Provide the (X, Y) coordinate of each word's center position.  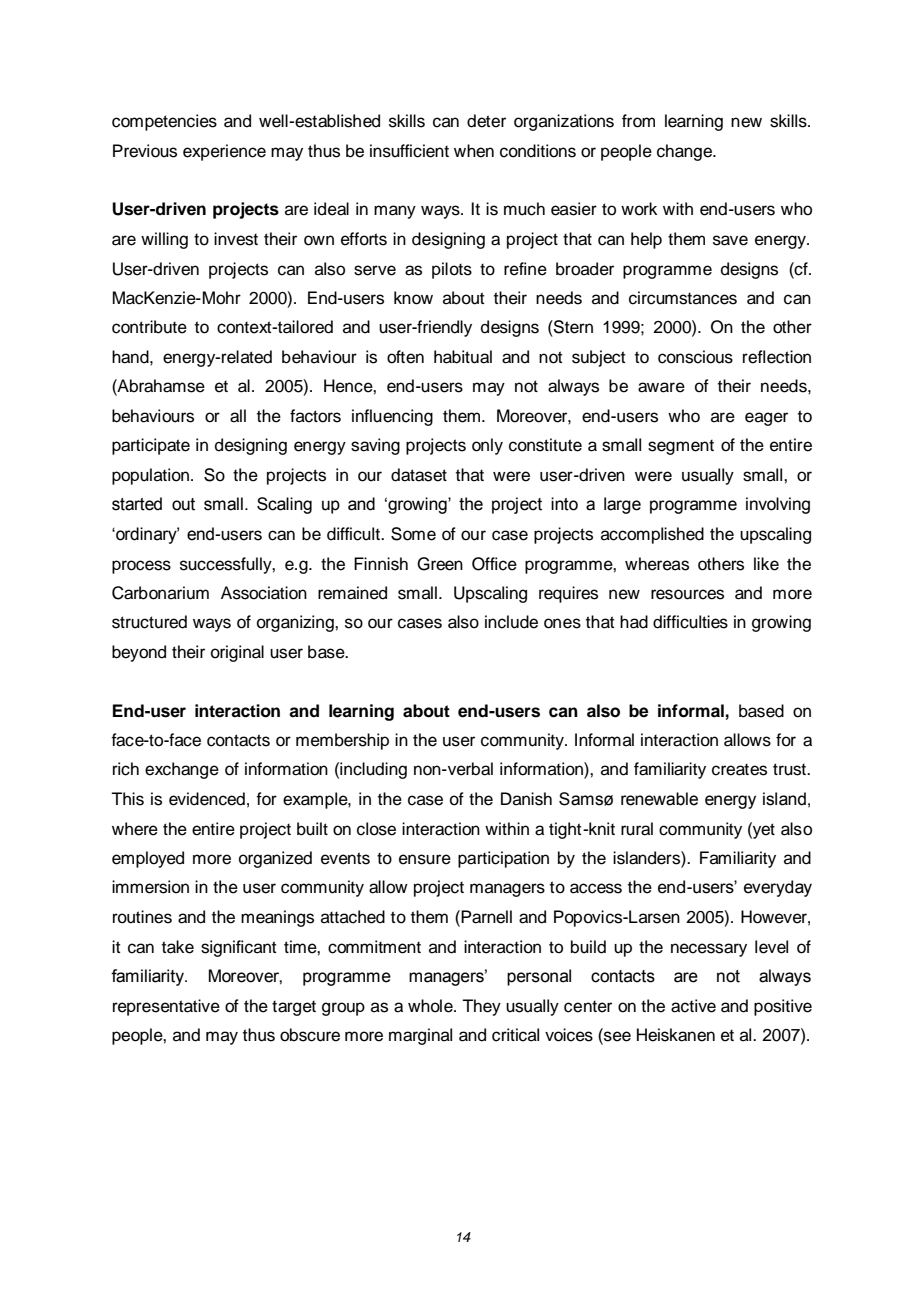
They (481, 1007)
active (693, 1006)
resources (687, 594)
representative (166, 1007)
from (638, 121)
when (474, 151)
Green (440, 564)
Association (264, 593)
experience (224, 152)
